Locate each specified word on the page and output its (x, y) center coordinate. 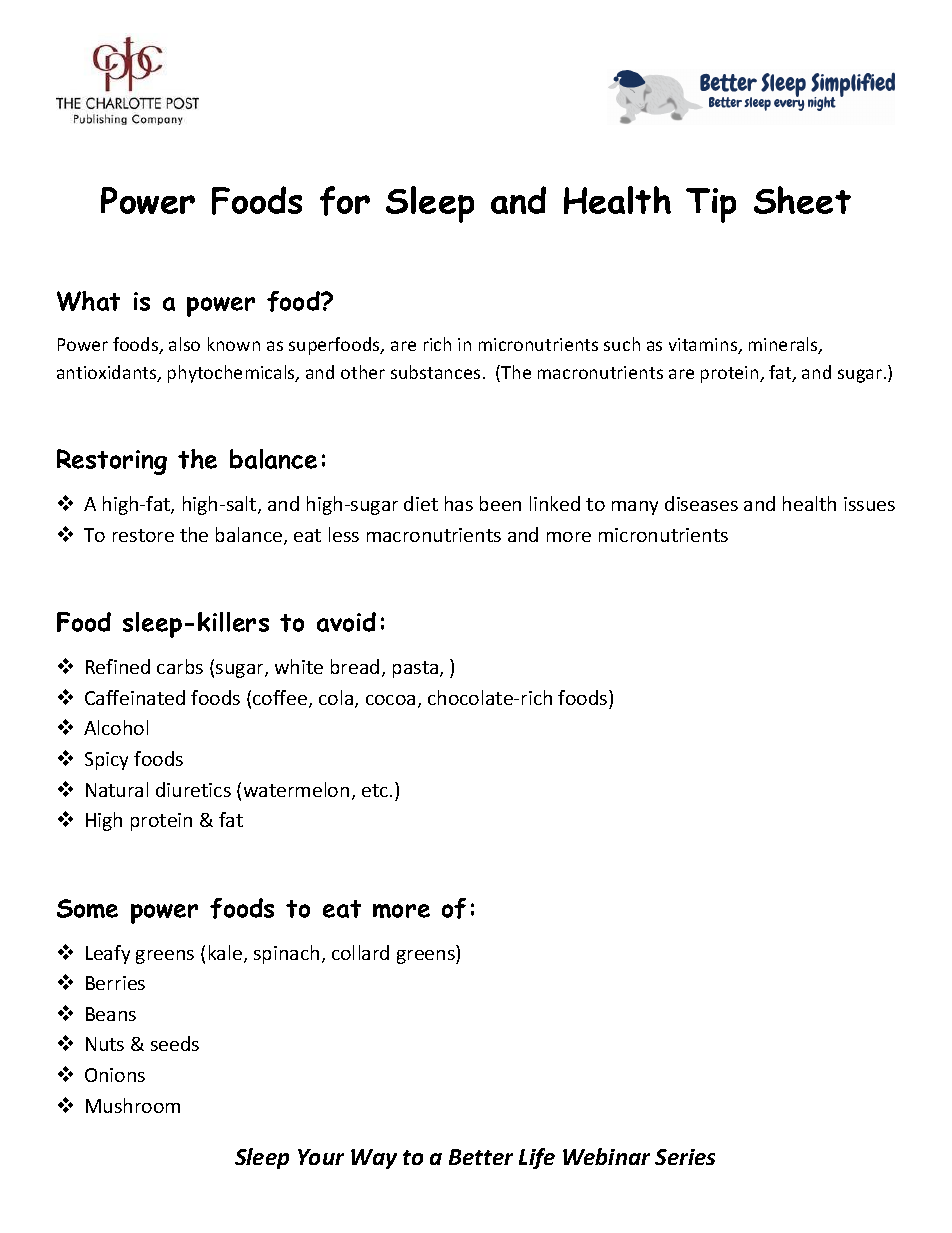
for (345, 201)
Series (685, 1157)
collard (360, 952)
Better (481, 1157)
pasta (417, 669)
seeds (175, 1043)
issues (869, 504)
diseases (701, 503)
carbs (180, 666)
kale (227, 954)
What (88, 301)
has (459, 503)
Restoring (112, 462)
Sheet (802, 200)
